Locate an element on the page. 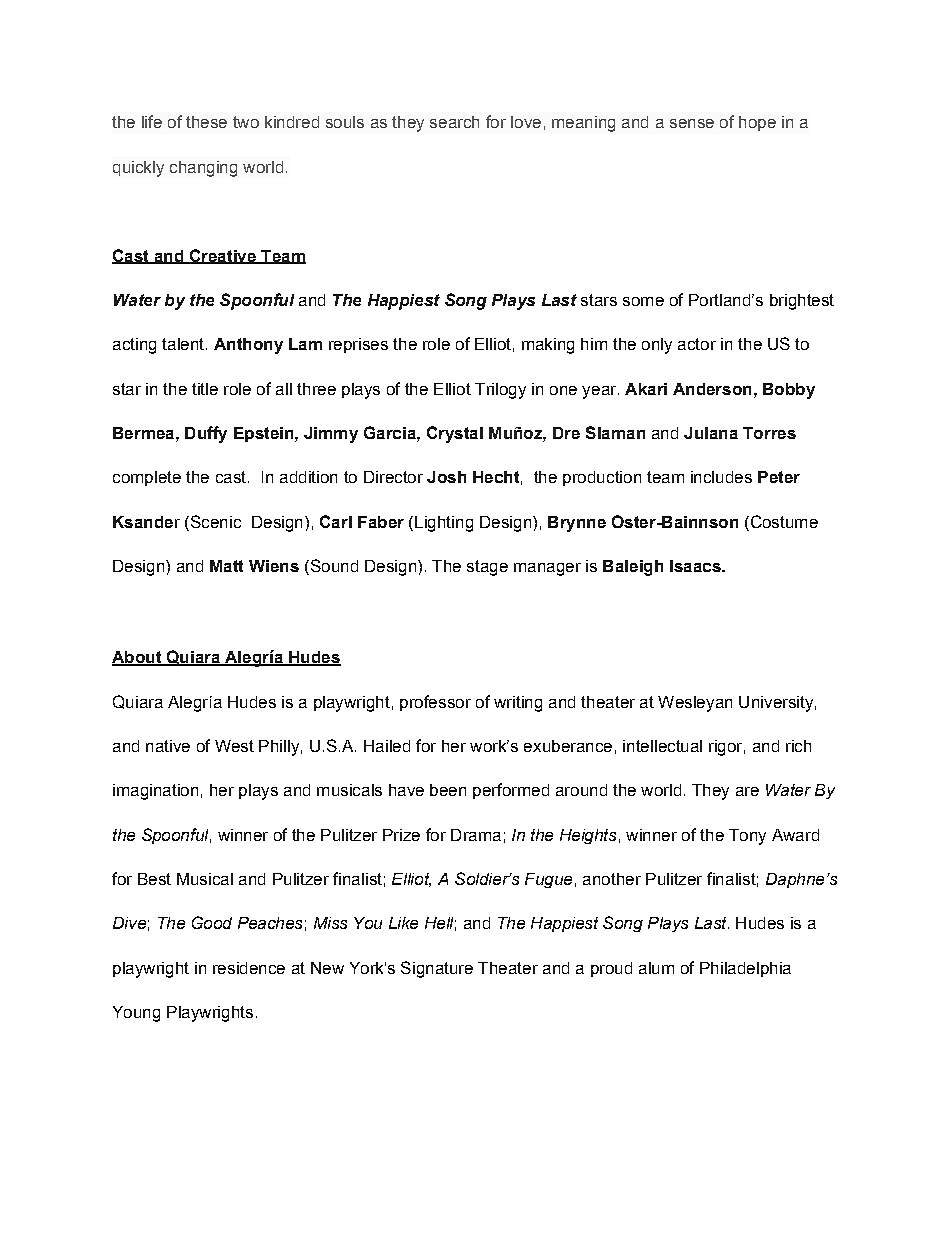 Image resolution: width=952 pixels, height=1233 pixels. talent is located at coordinates (184, 344).
